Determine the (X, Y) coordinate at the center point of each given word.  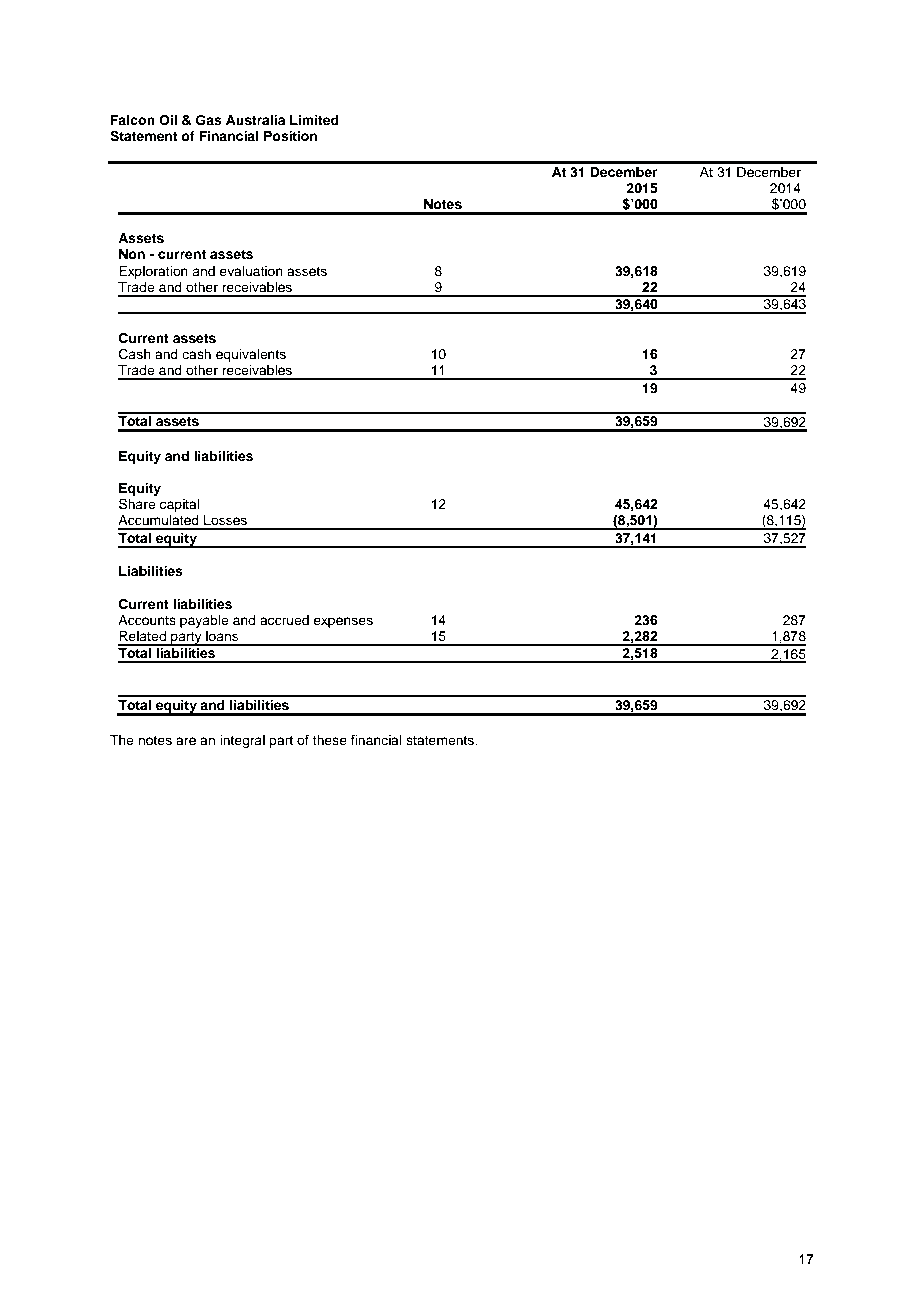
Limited (314, 120)
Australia (255, 120)
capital (179, 505)
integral (242, 741)
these (329, 740)
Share (137, 504)
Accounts (147, 620)
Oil (168, 120)
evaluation (251, 271)
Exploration (153, 272)
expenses (343, 622)
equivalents (251, 355)
